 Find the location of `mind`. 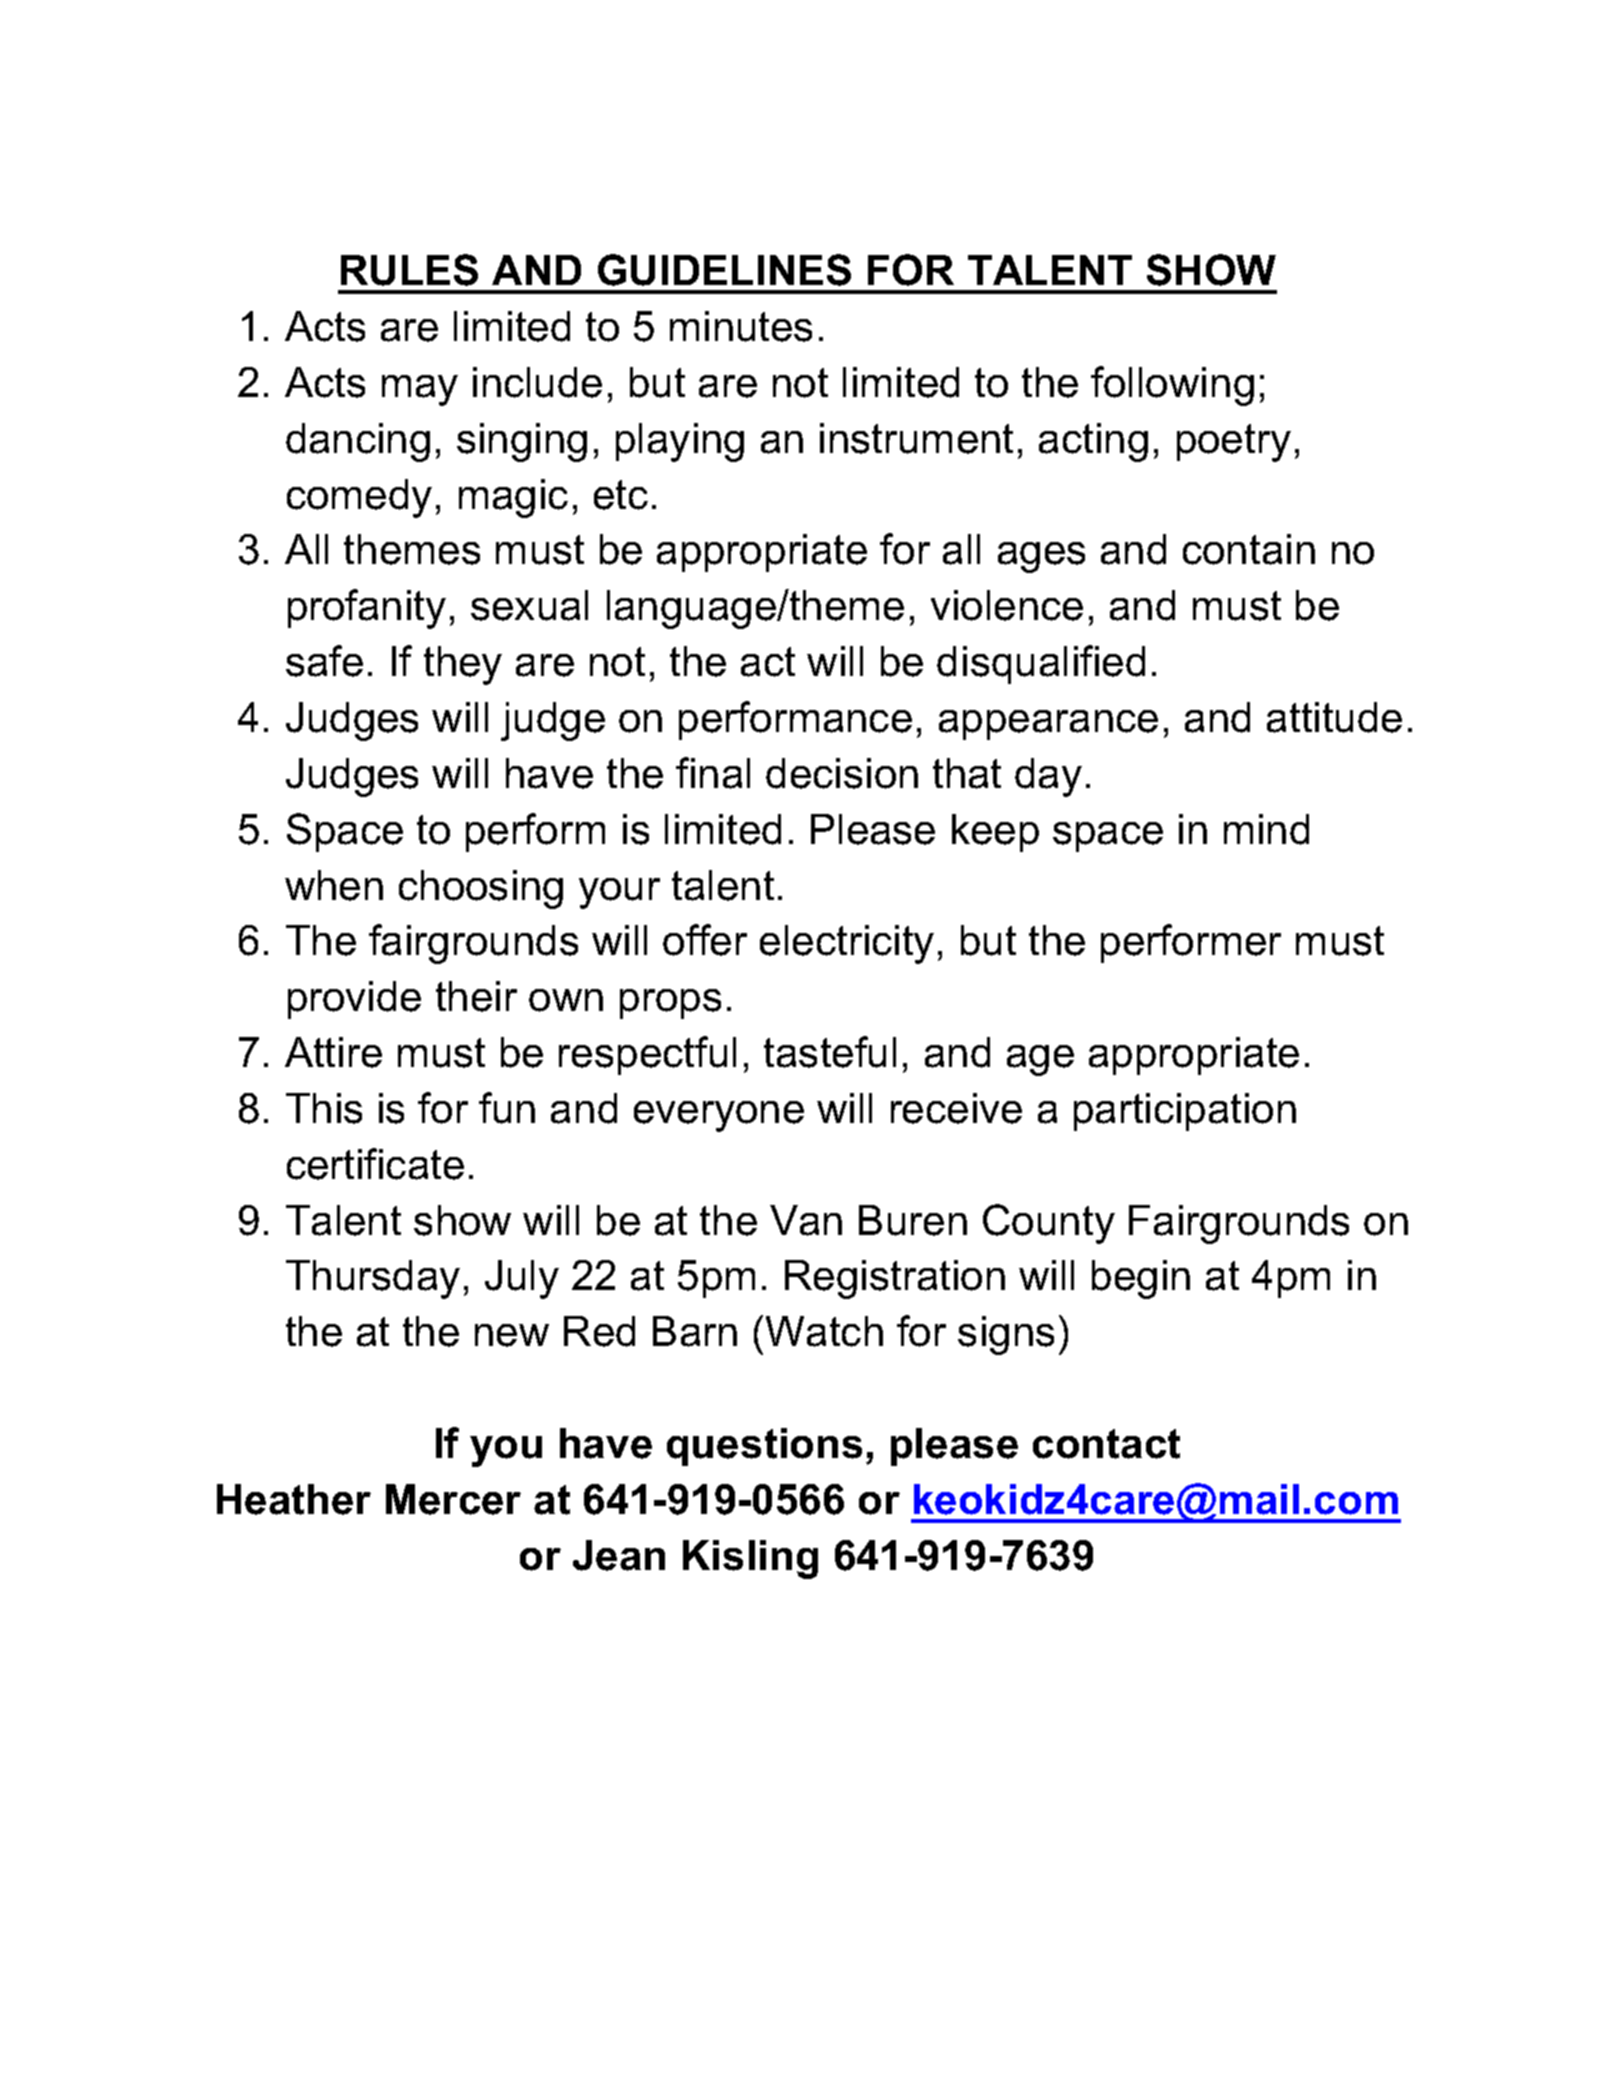

mind is located at coordinates (1266, 829).
